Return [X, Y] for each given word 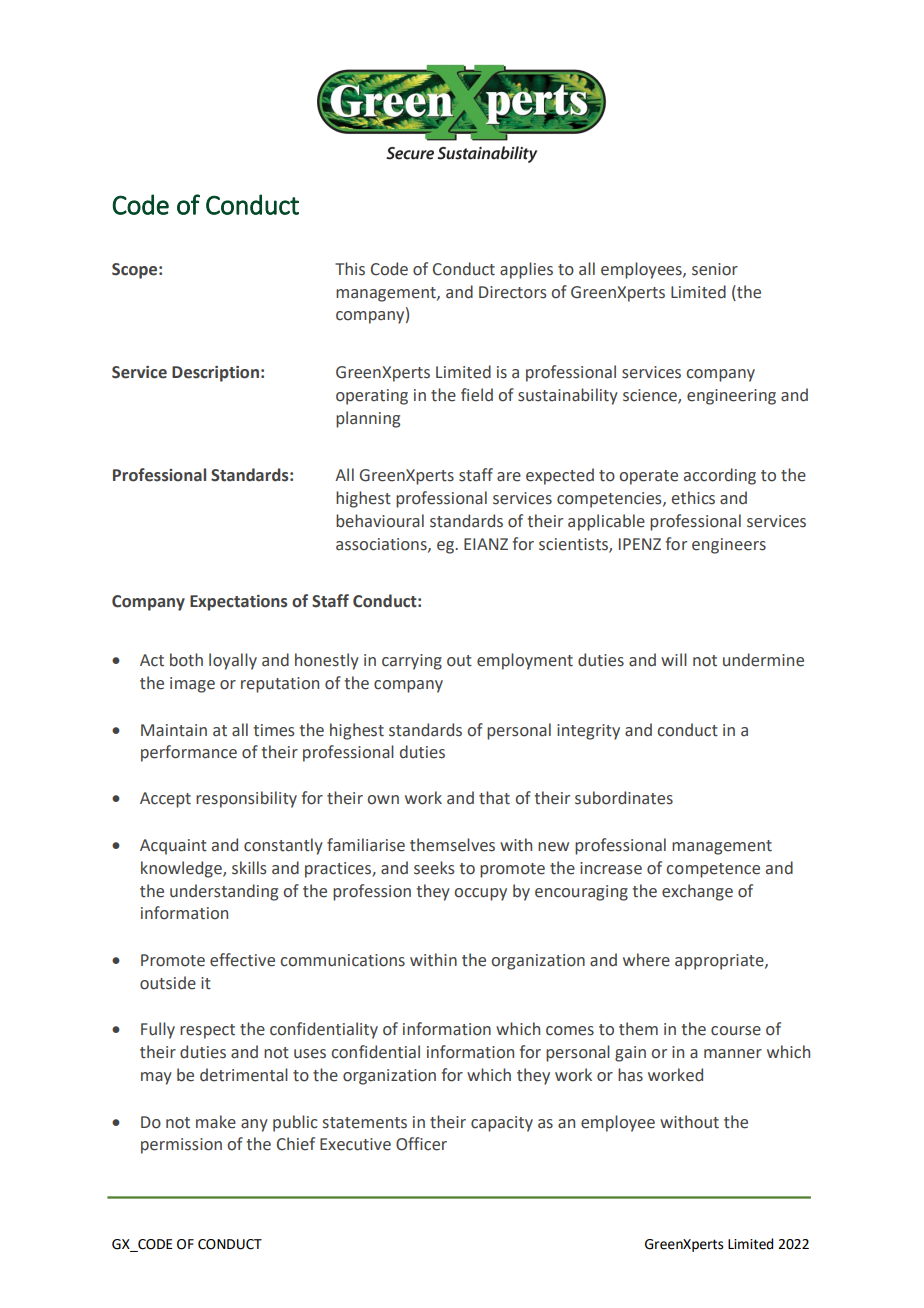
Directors [513, 292]
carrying [412, 662]
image [192, 685]
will [674, 659]
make [216, 1122]
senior [715, 269]
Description [215, 374]
